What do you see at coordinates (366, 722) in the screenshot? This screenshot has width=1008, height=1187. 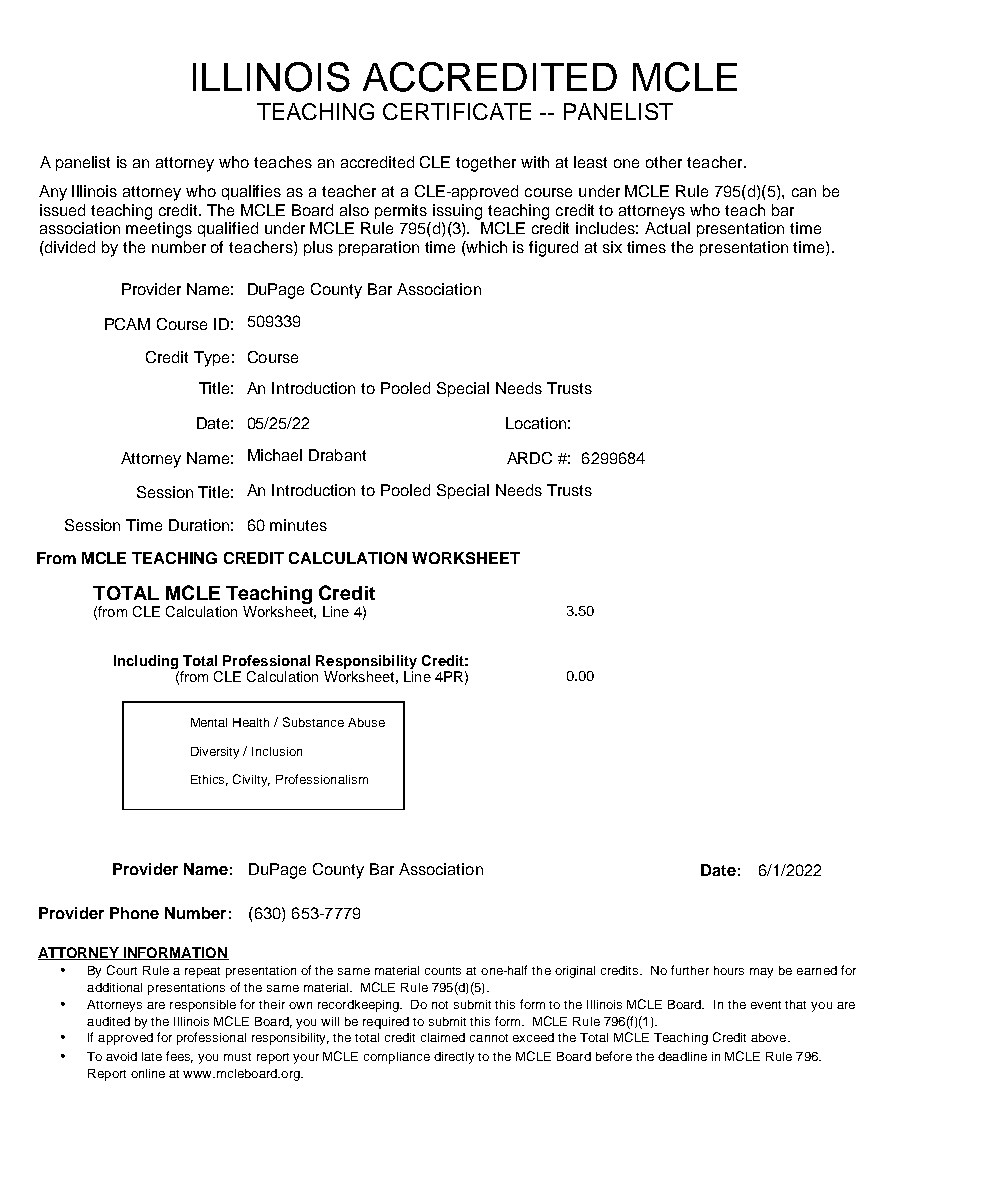 I see `Abuse` at bounding box center [366, 722].
